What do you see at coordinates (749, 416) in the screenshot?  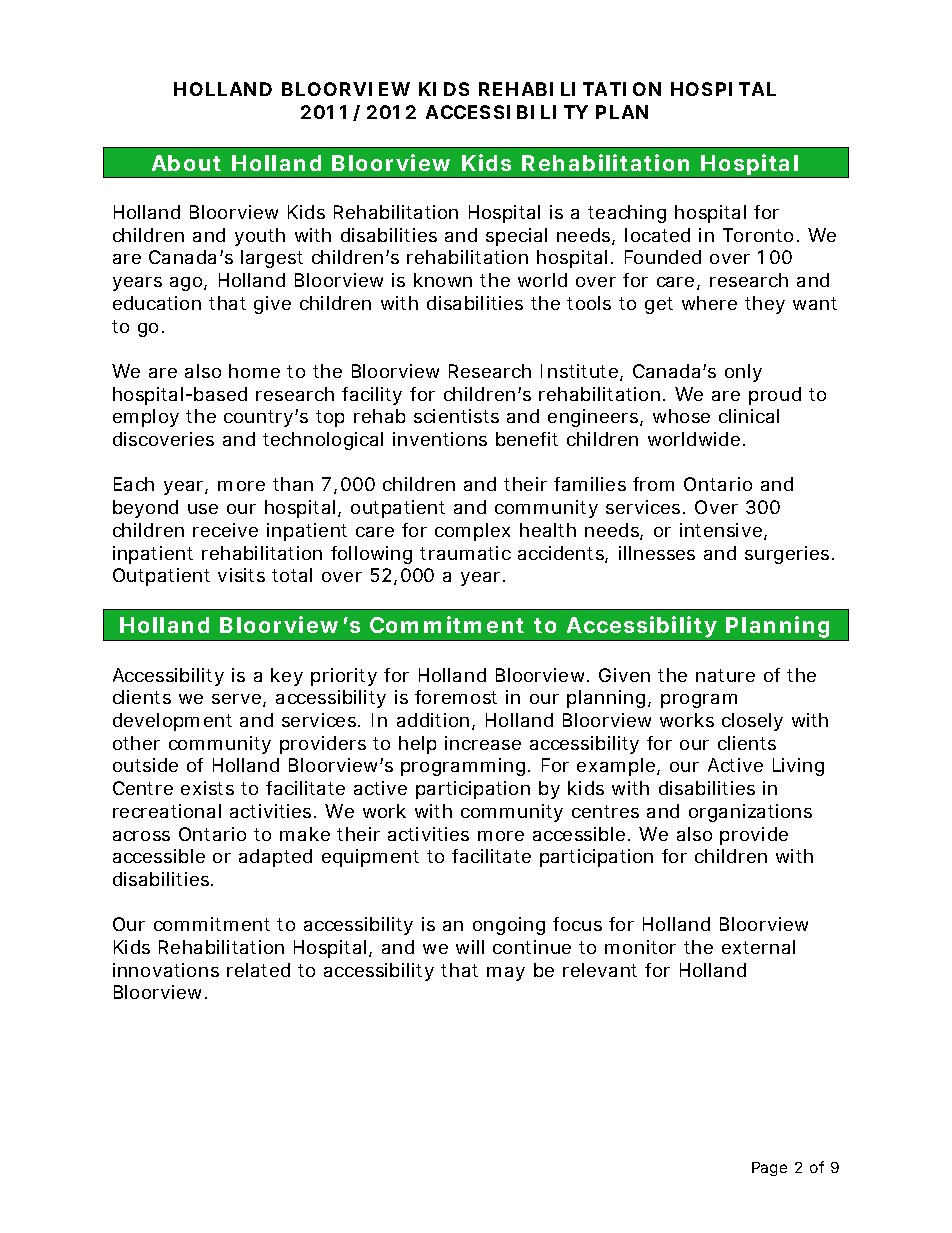 I see `clinical` at bounding box center [749, 416].
